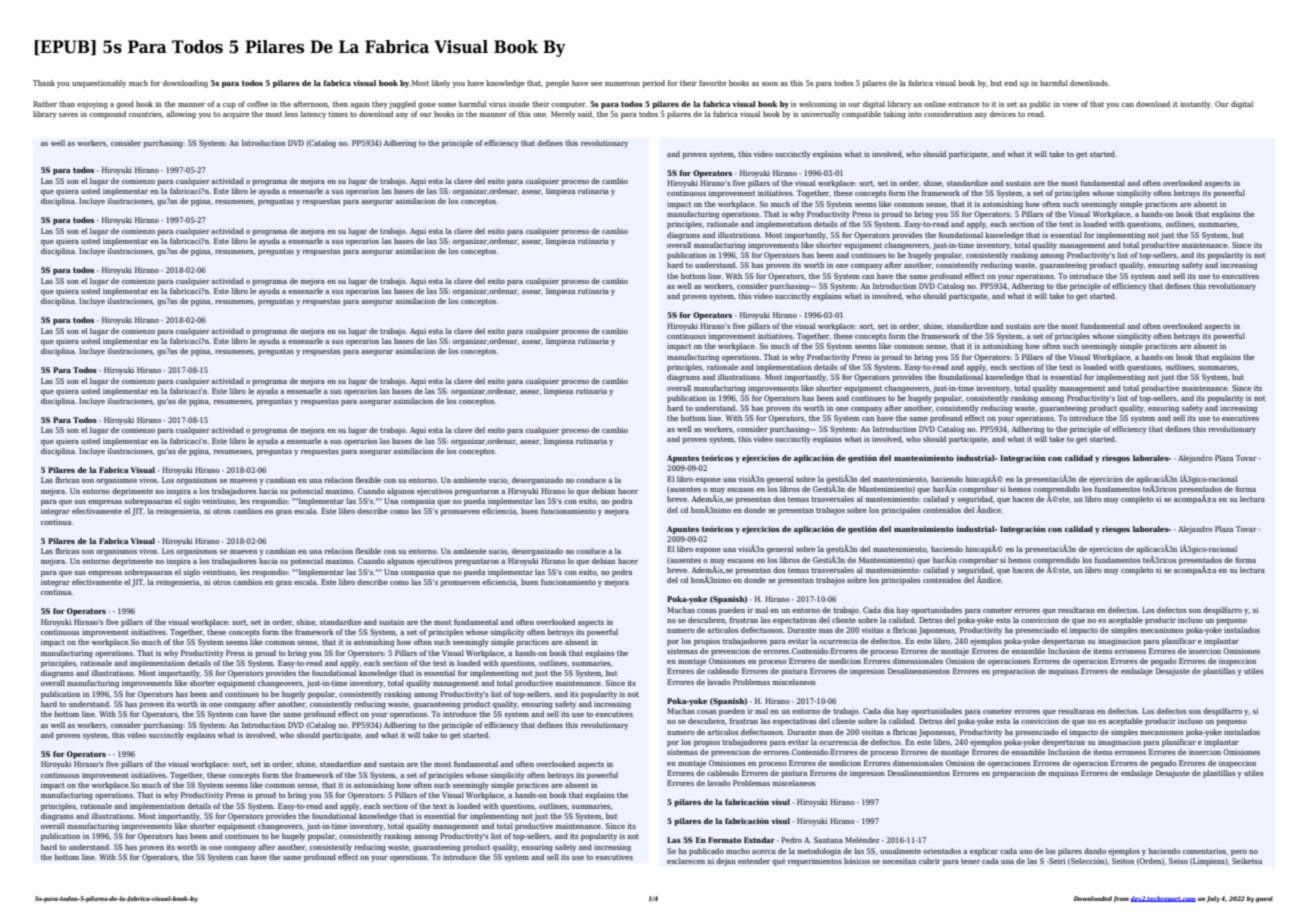 This document has width=1308, height=924. I want to click on acerca, so click(764, 852).
